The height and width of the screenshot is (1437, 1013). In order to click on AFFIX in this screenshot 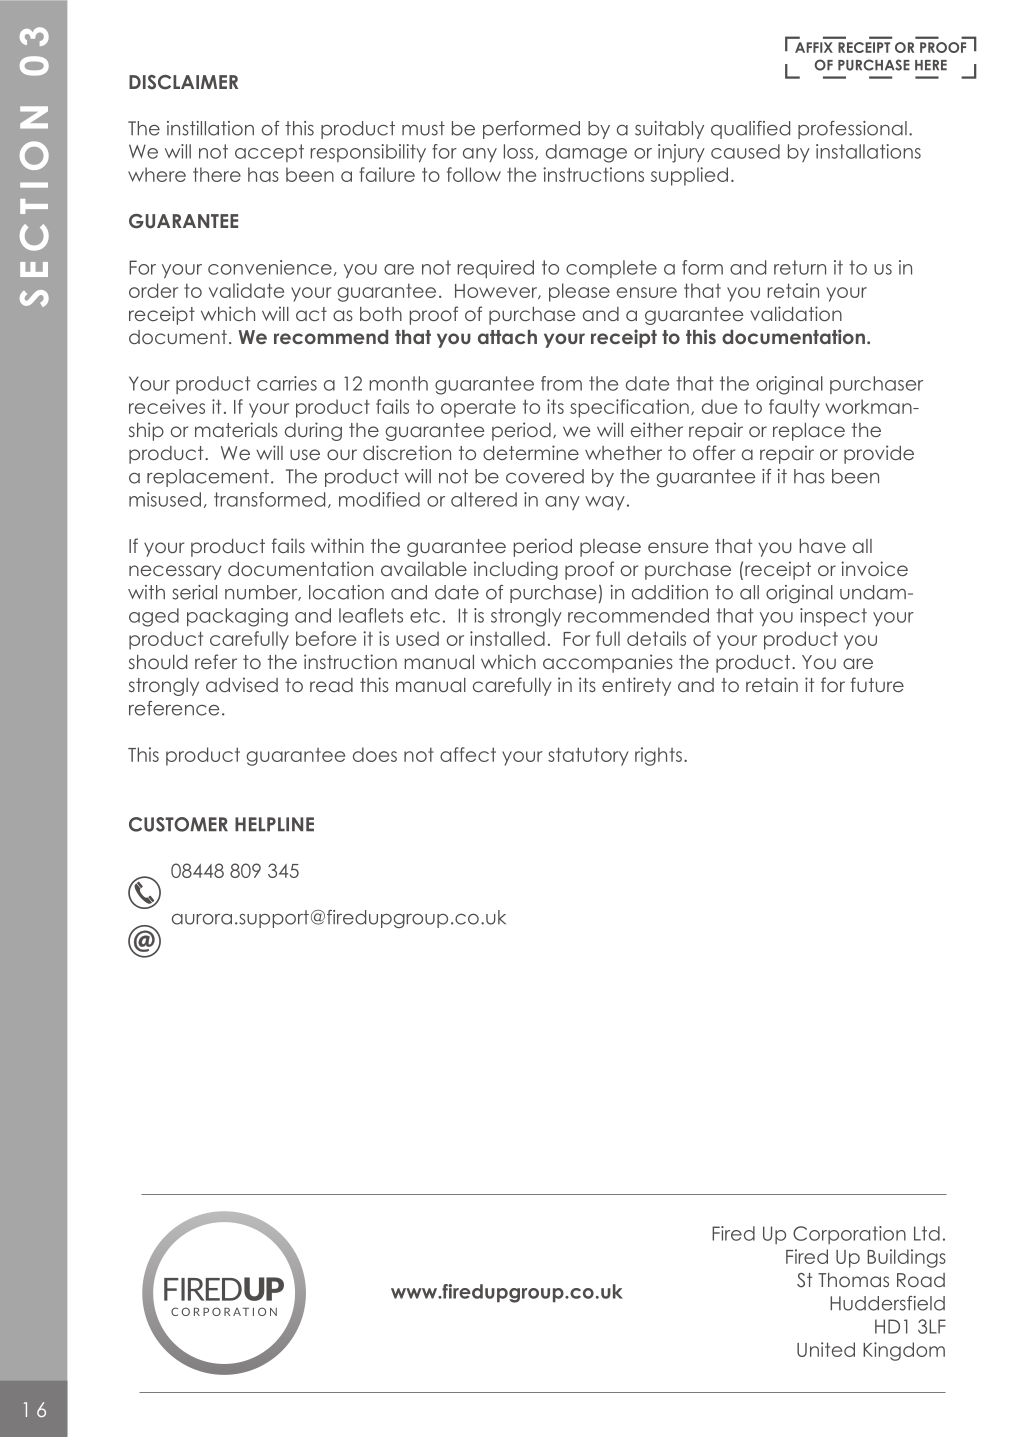, I will do `click(814, 47)`.
